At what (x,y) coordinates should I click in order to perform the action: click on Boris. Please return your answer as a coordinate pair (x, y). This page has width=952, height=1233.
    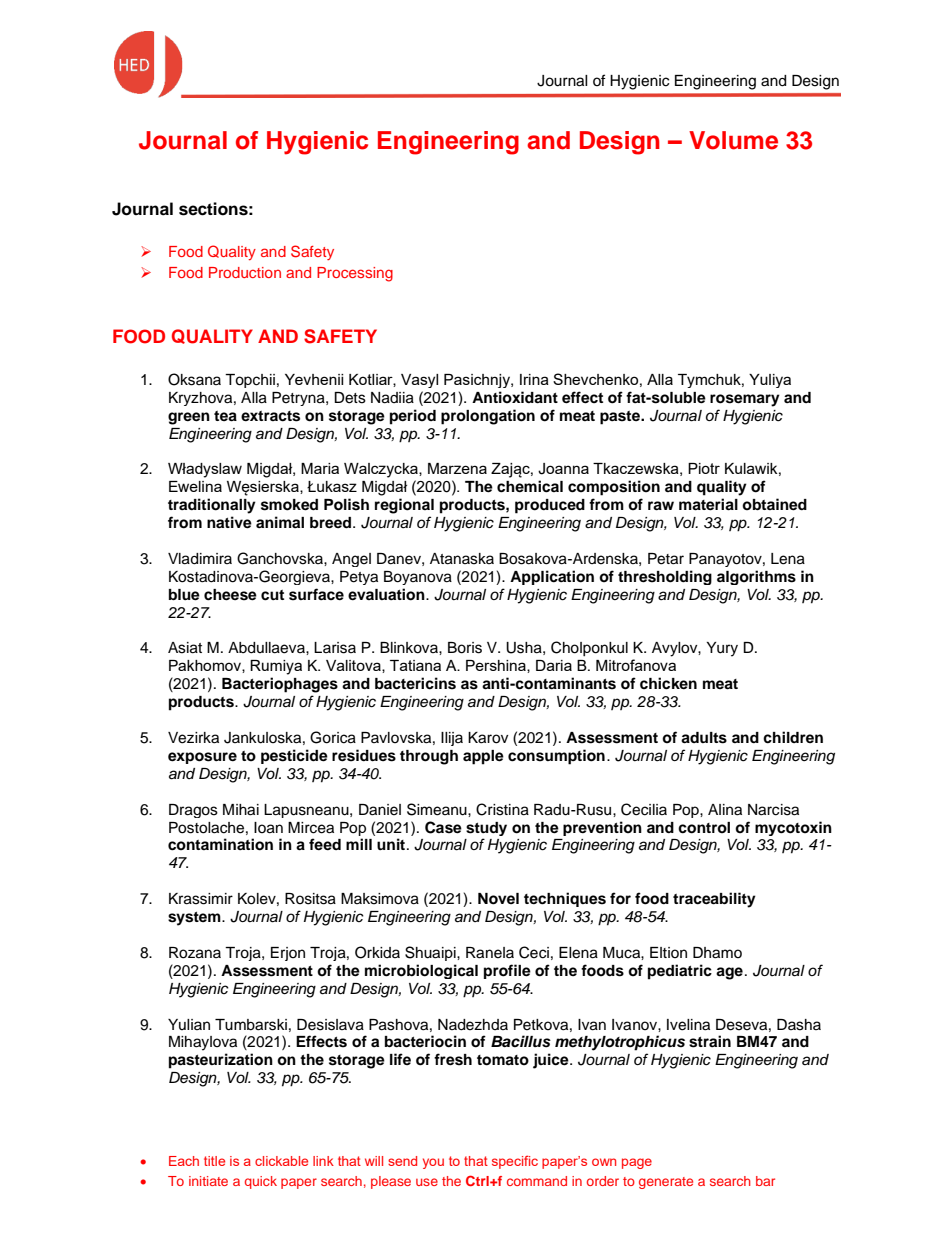
    Looking at the image, I should click on (465, 648).
